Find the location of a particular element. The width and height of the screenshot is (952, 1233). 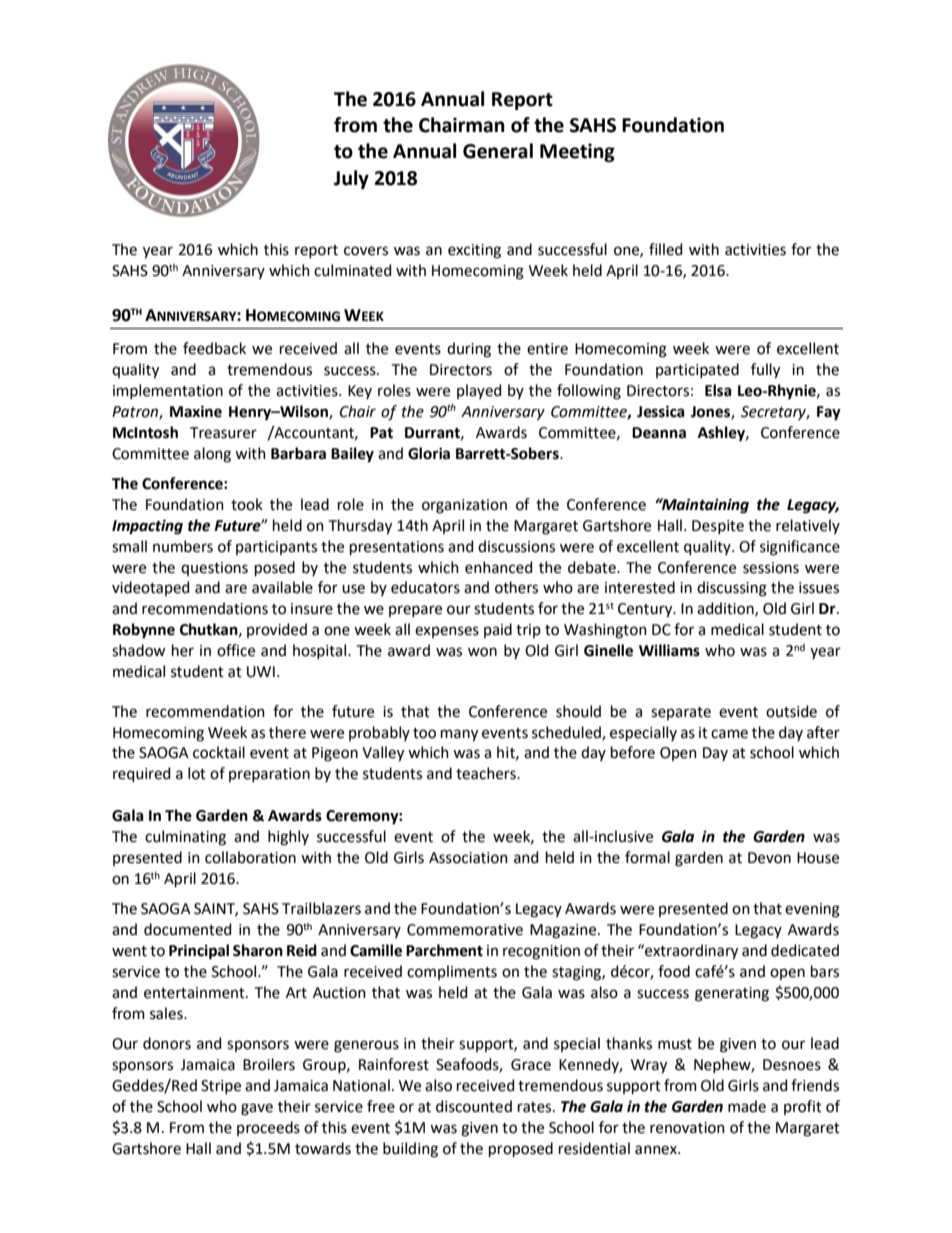

office is located at coordinates (236, 650).
